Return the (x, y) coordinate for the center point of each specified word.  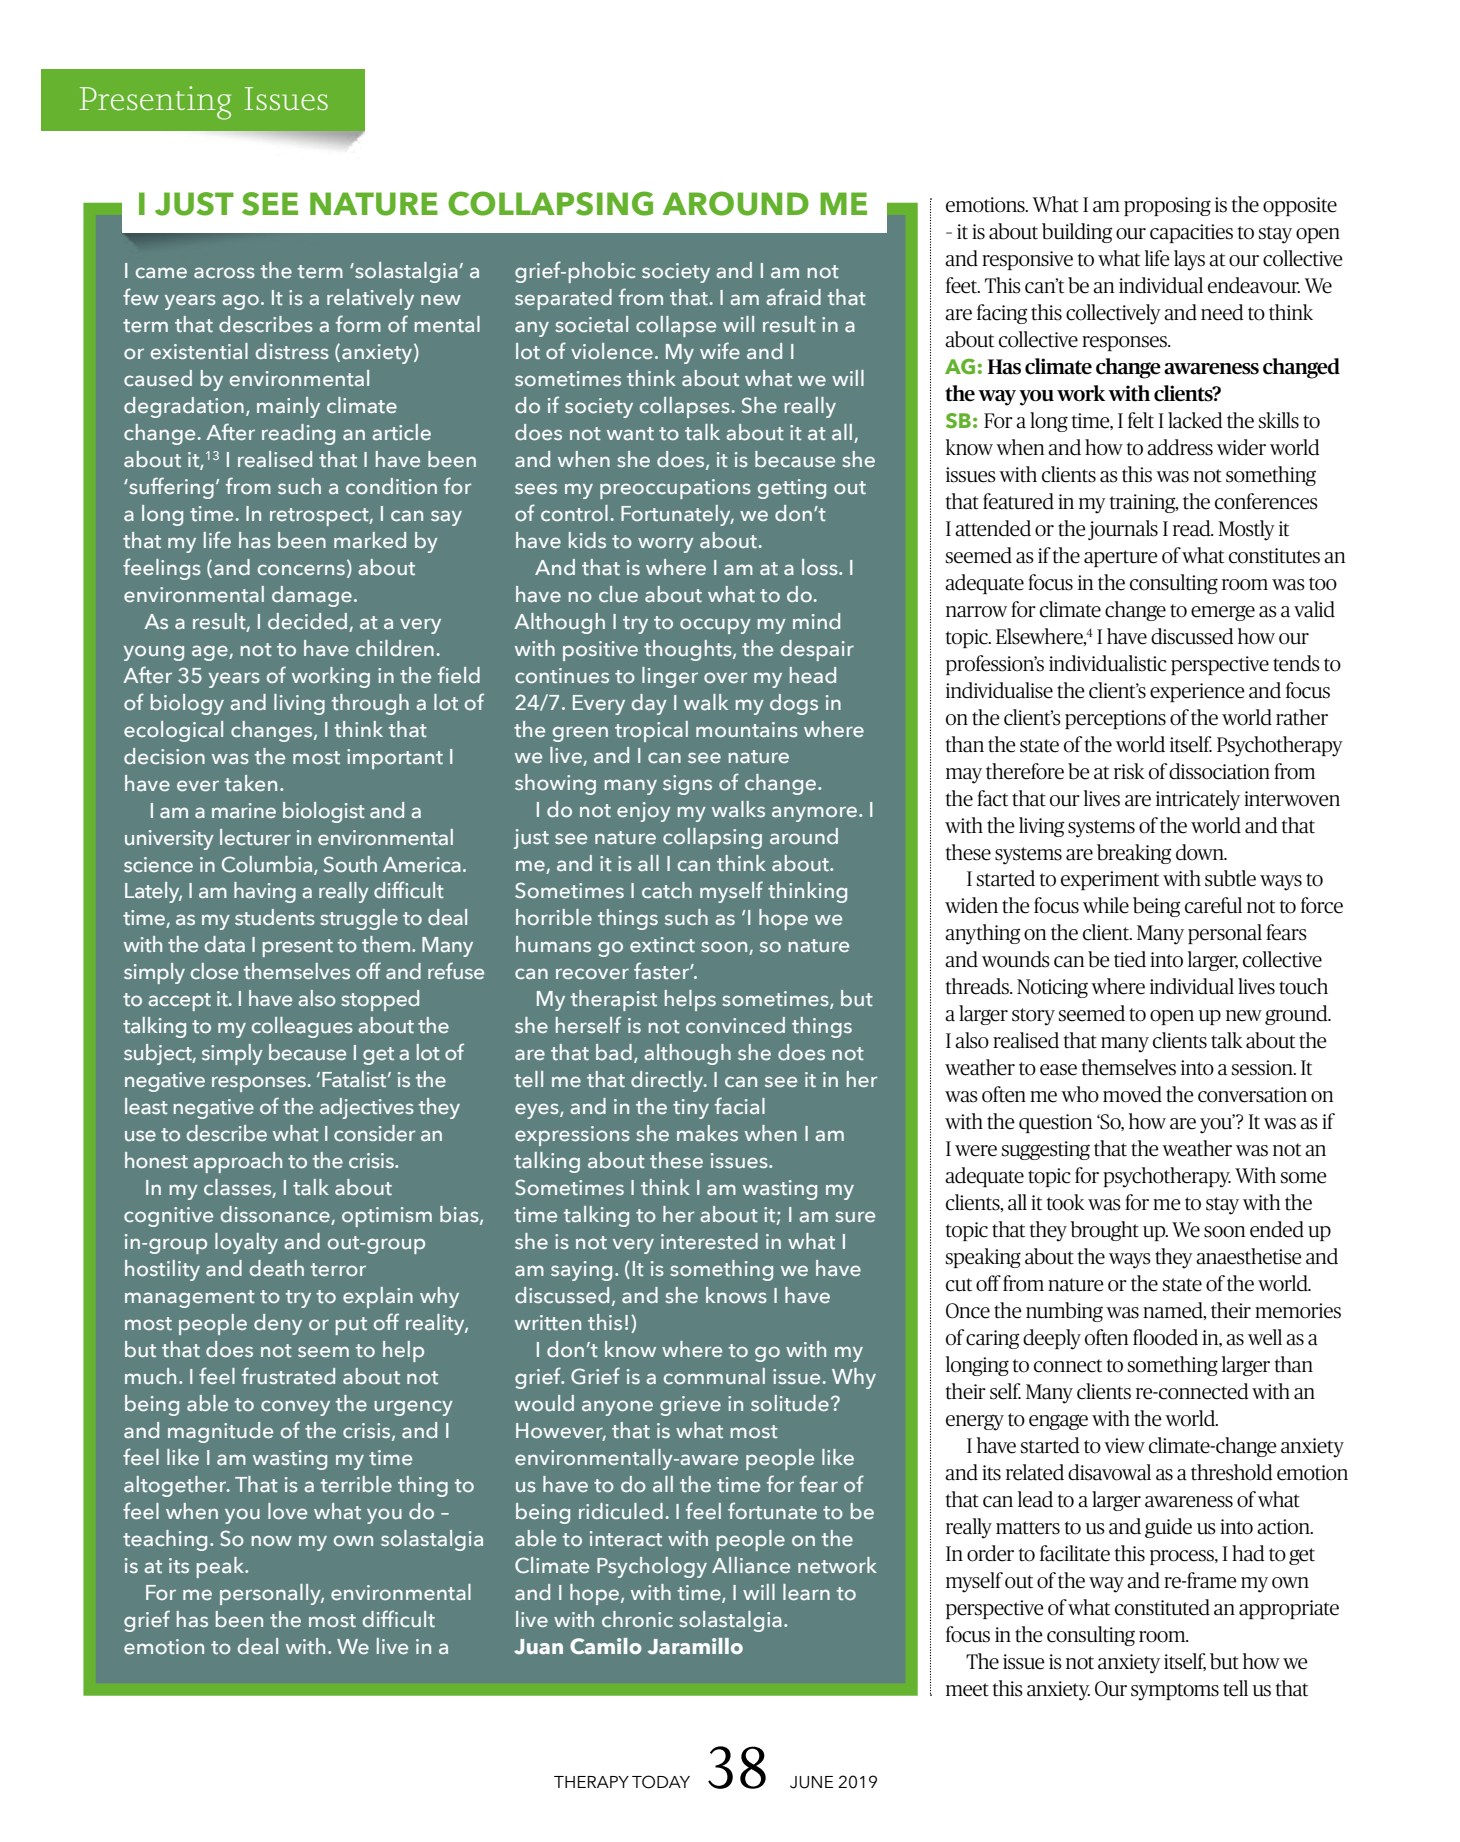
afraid (793, 296)
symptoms (1175, 1692)
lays (1189, 260)
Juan (538, 1646)
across (224, 272)
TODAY (661, 1782)
